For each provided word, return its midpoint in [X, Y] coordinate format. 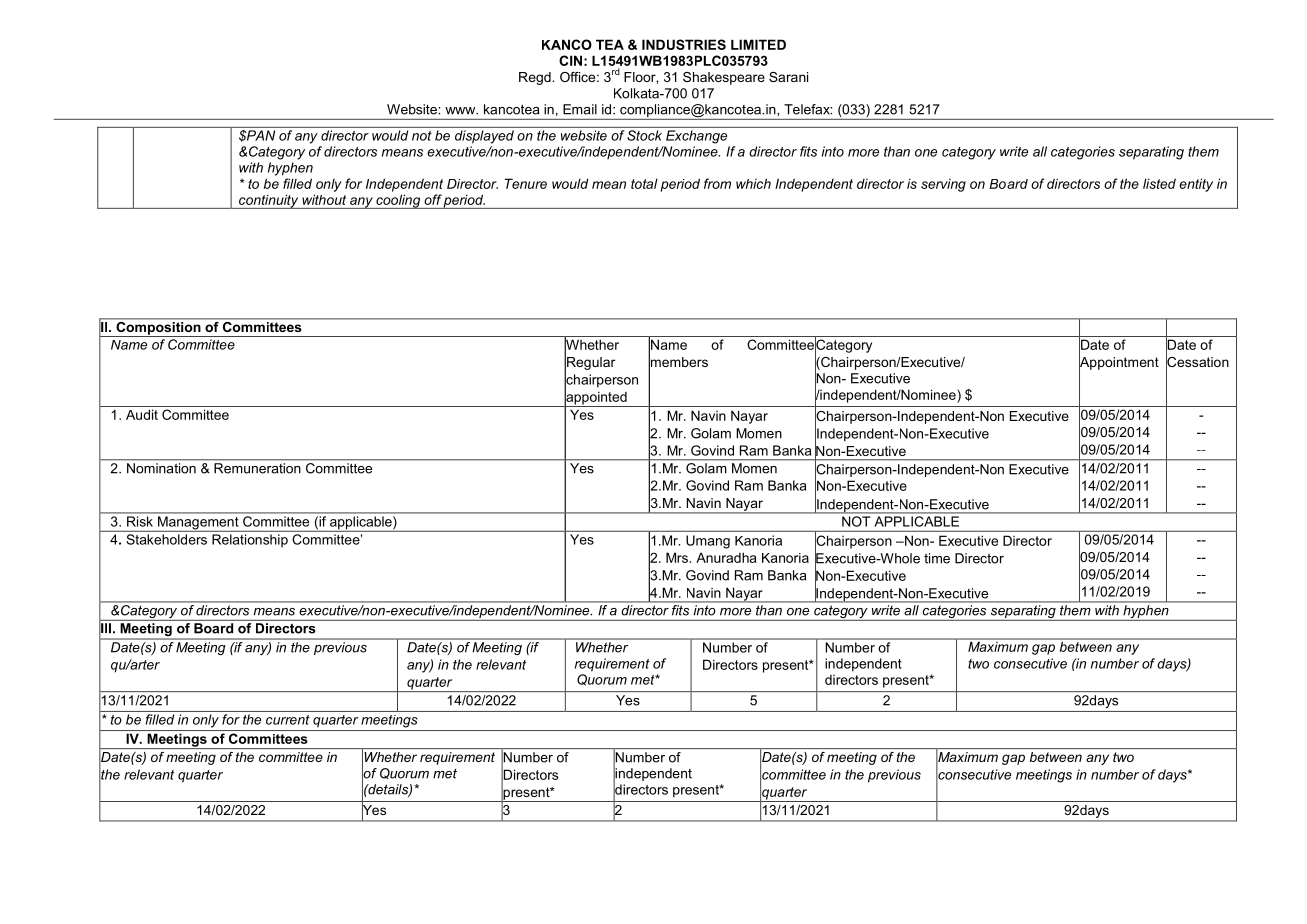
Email [580, 109]
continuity [269, 201]
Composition [158, 328]
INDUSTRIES [684, 44]
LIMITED [758, 44]
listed [1159, 183]
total [644, 183]
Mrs [677, 557]
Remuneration [257, 468]
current [288, 720]
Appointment [1119, 363]
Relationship [250, 540]
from [717, 183]
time [937, 558]
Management [198, 524]
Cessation [1197, 362]
